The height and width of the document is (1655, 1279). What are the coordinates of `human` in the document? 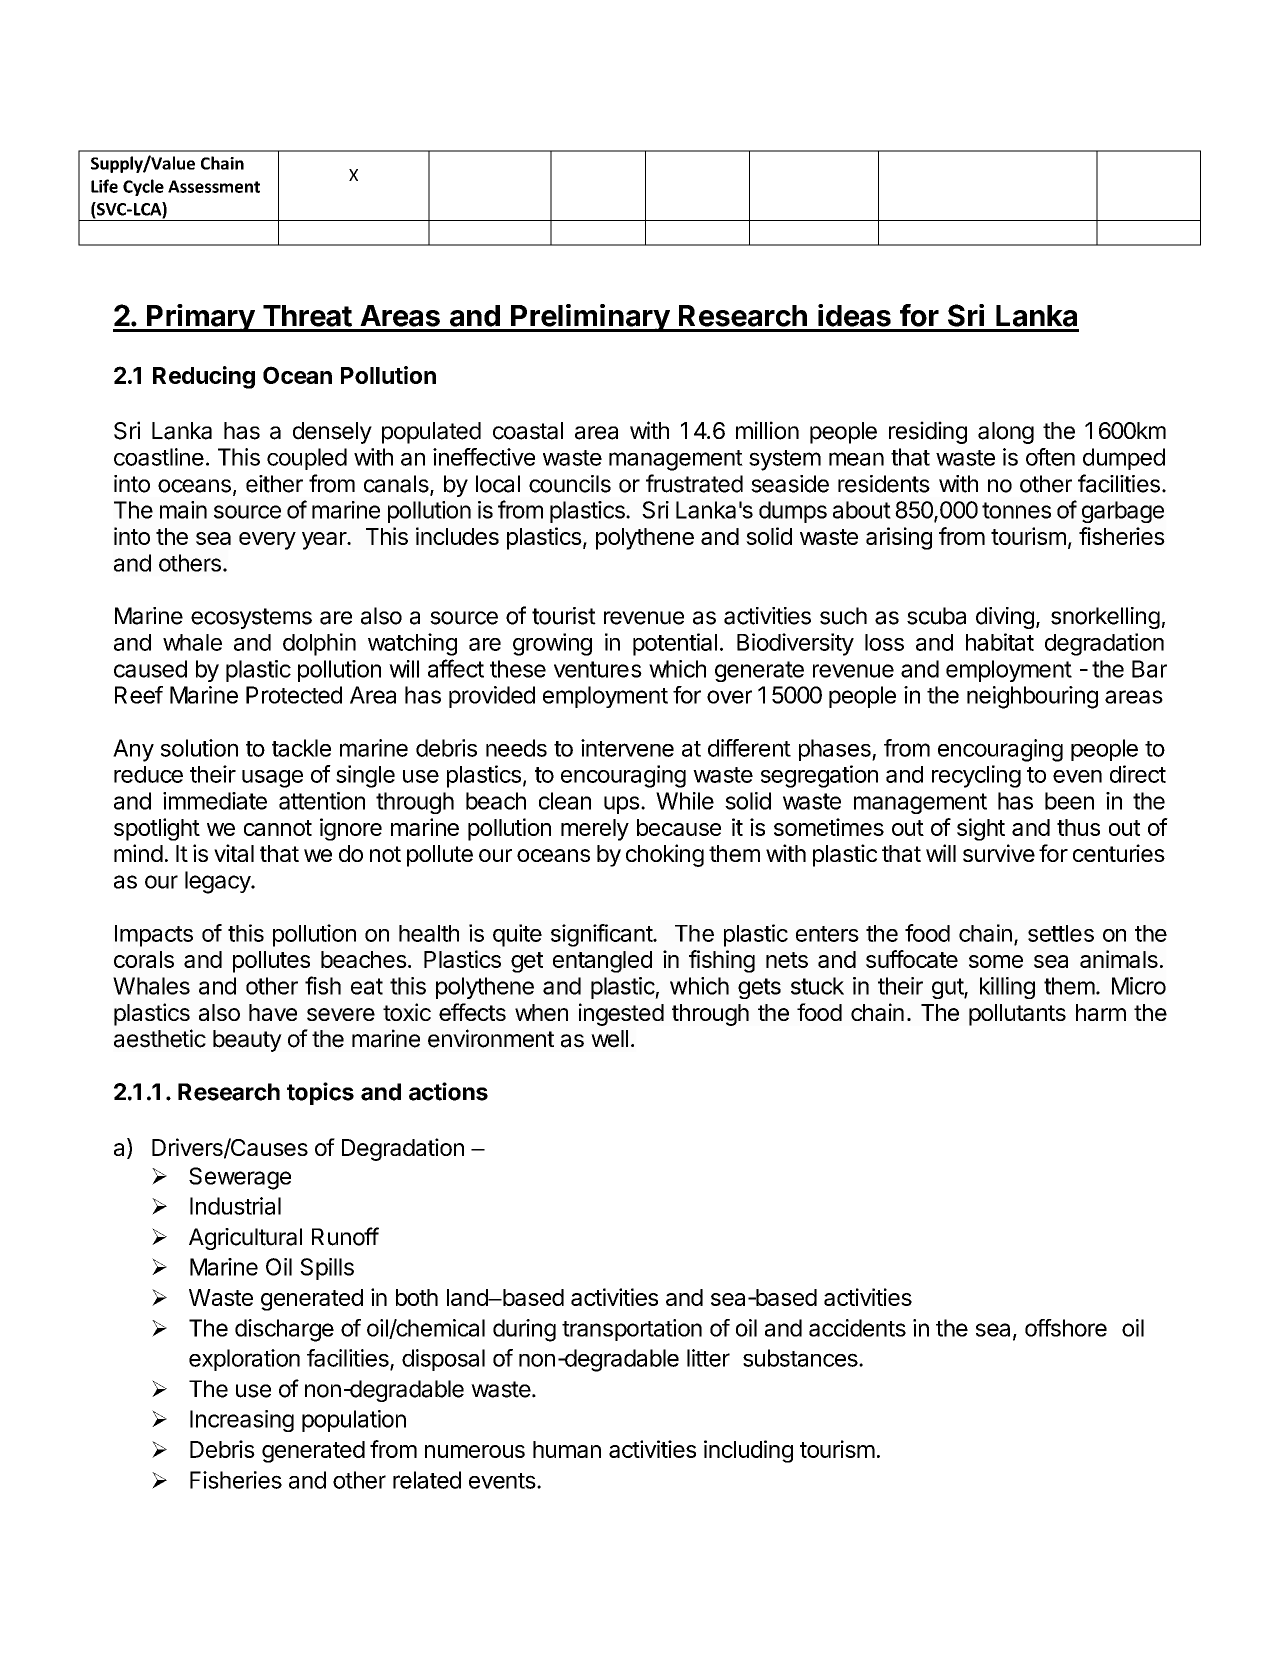 It's located at (567, 1449).
